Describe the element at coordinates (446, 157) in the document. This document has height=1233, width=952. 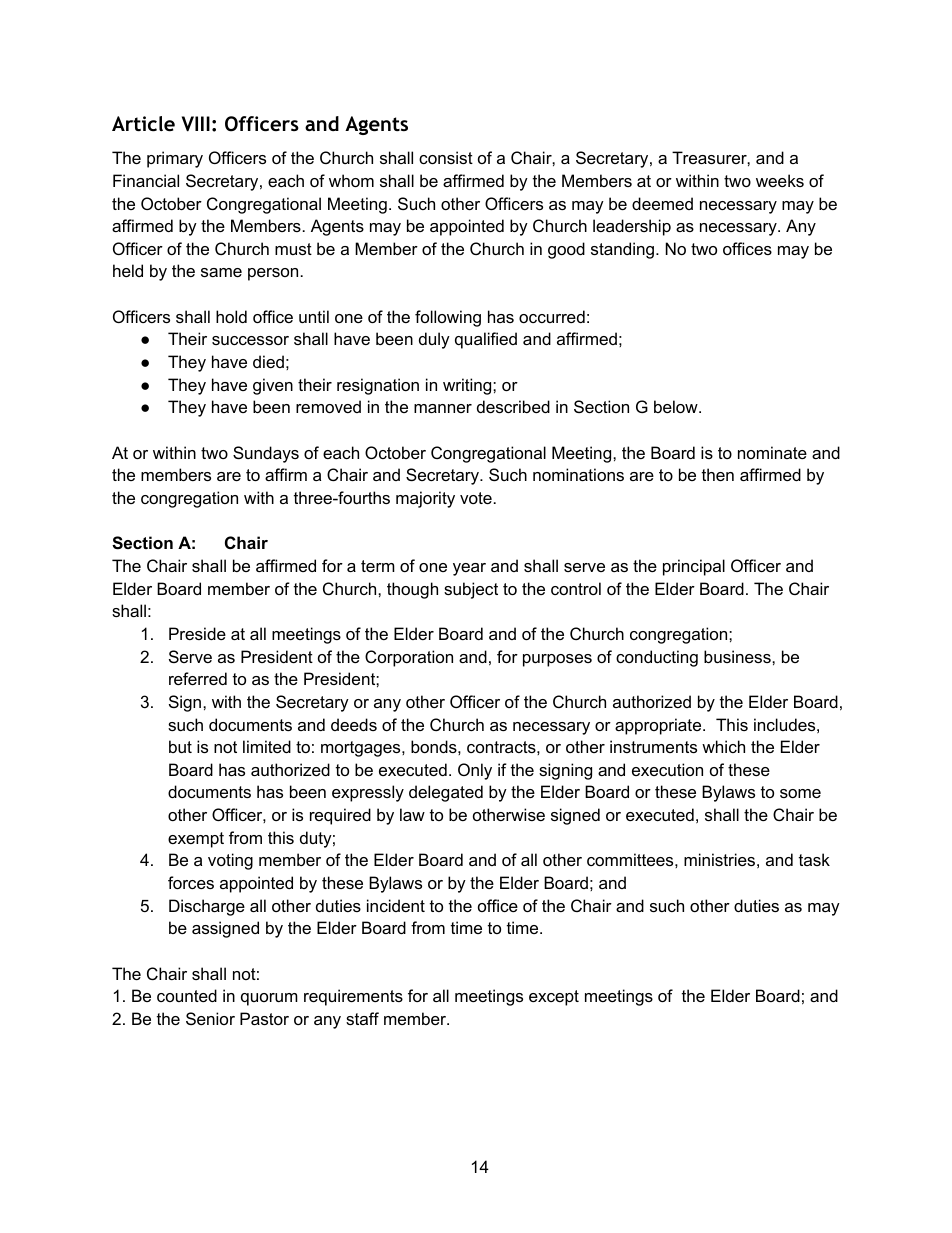
I see `consist` at that location.
